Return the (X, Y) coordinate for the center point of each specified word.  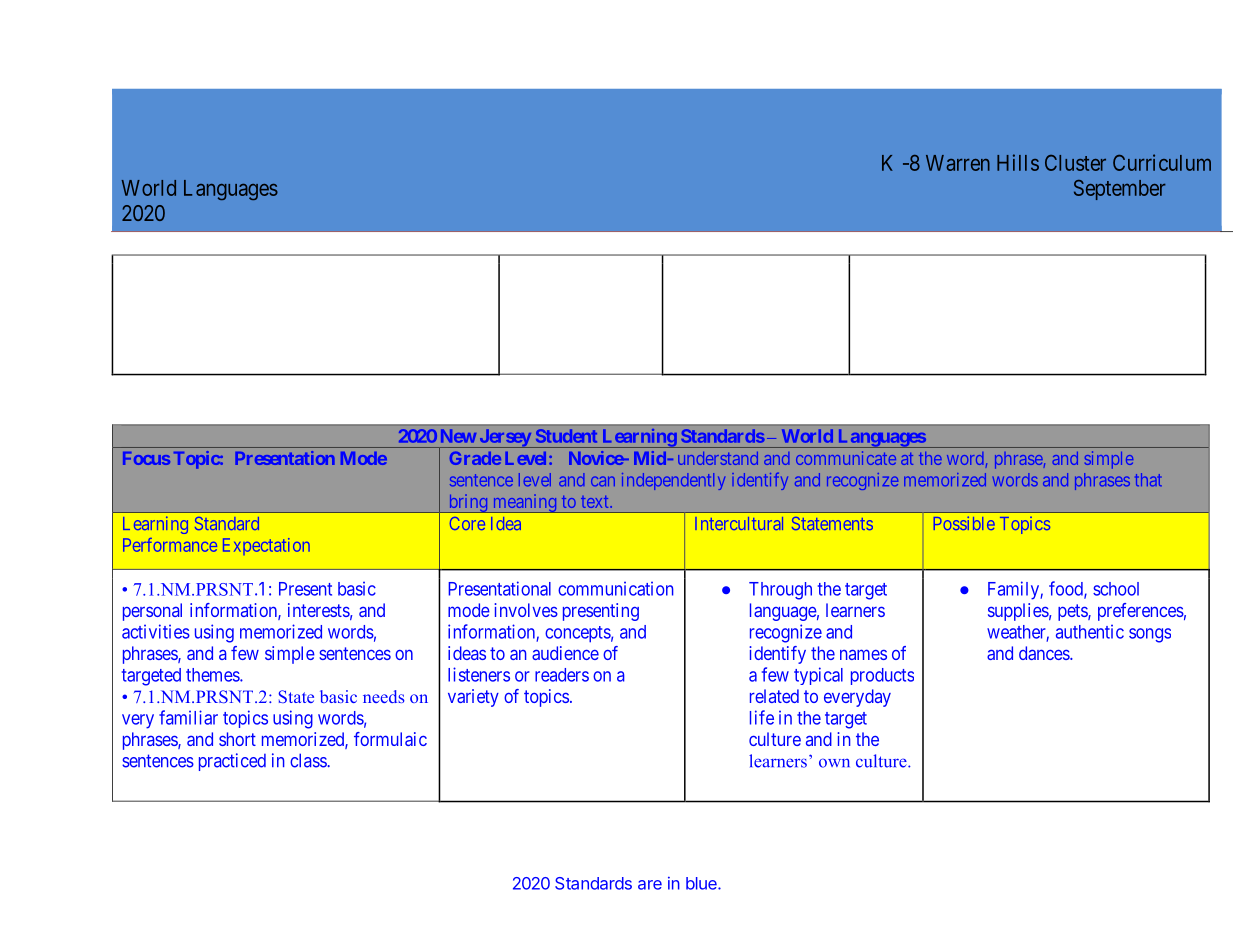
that (1148, 479)
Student (566, 436)
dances (1045, 653)
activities (156, 631)
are (650, 885)
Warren (958, 163)
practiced (232, 762)
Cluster (1075, 163)
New (458, 436)
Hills (1018, 162)
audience (565, 653)
